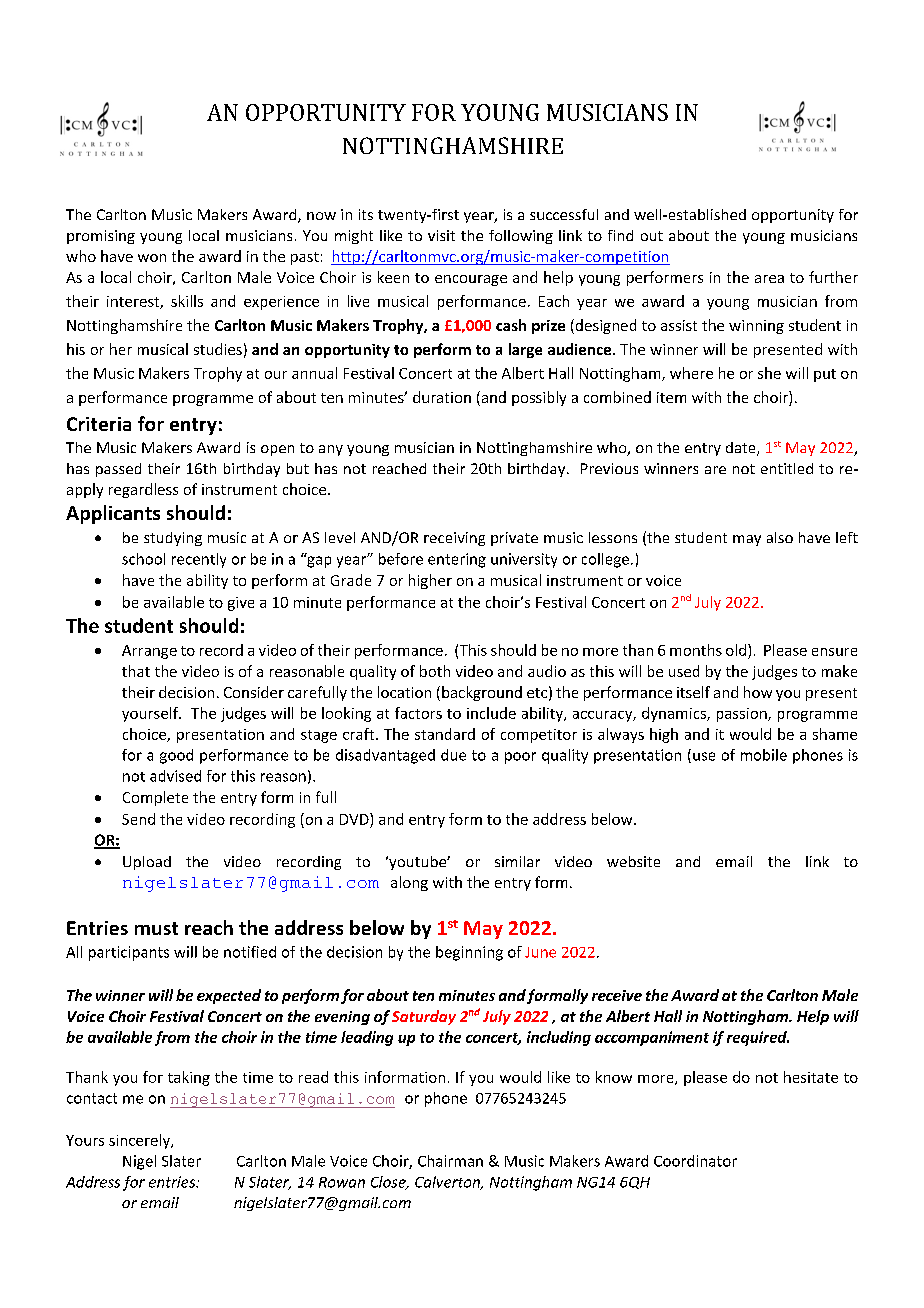 This screenshot has width=924, height=1308. What do you see at coordinates (140, 1141) in the screenshot?
I see `sincerely` at bounding box center [140, 1141].
